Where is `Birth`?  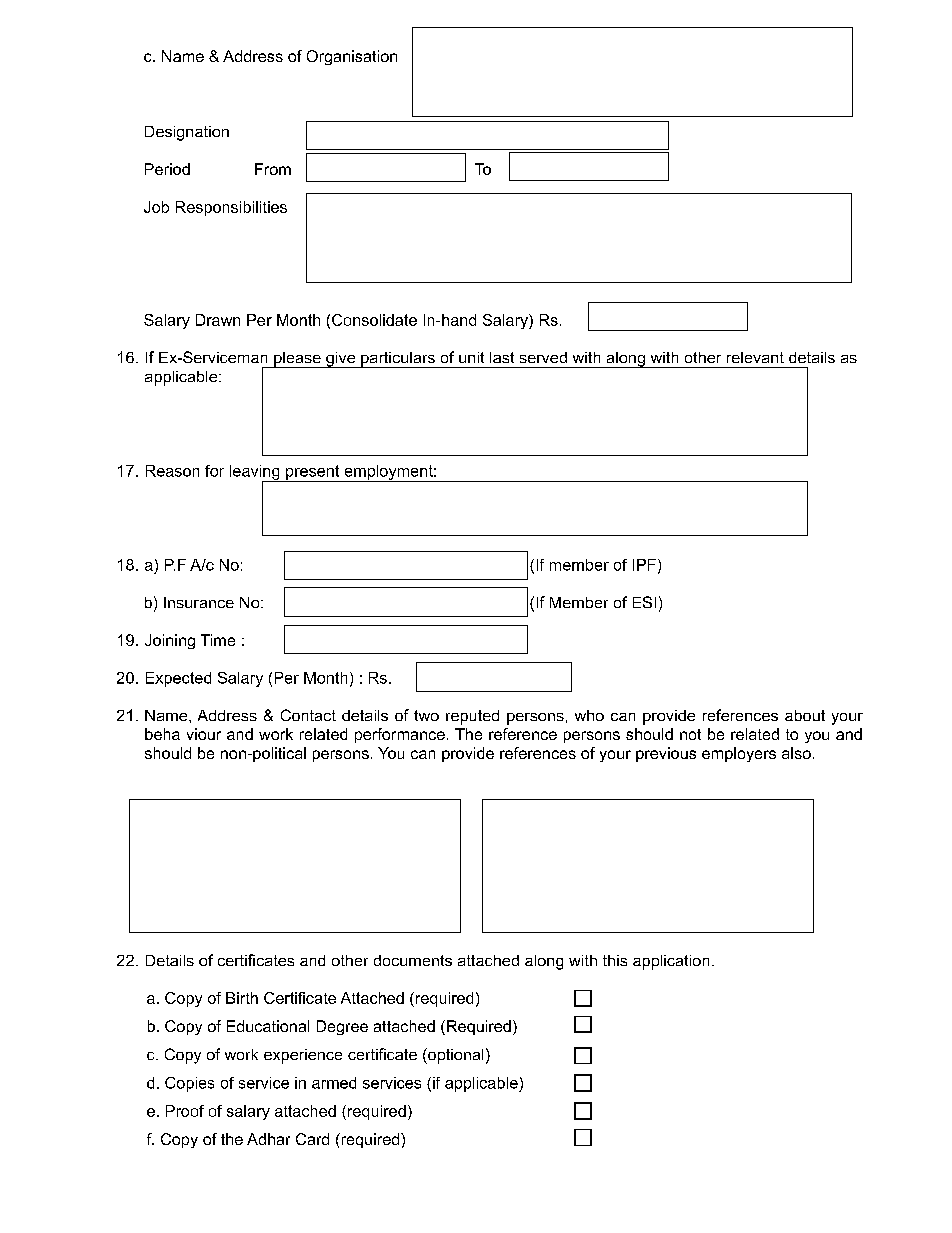 Birth is located at coordinates (242, 998).
